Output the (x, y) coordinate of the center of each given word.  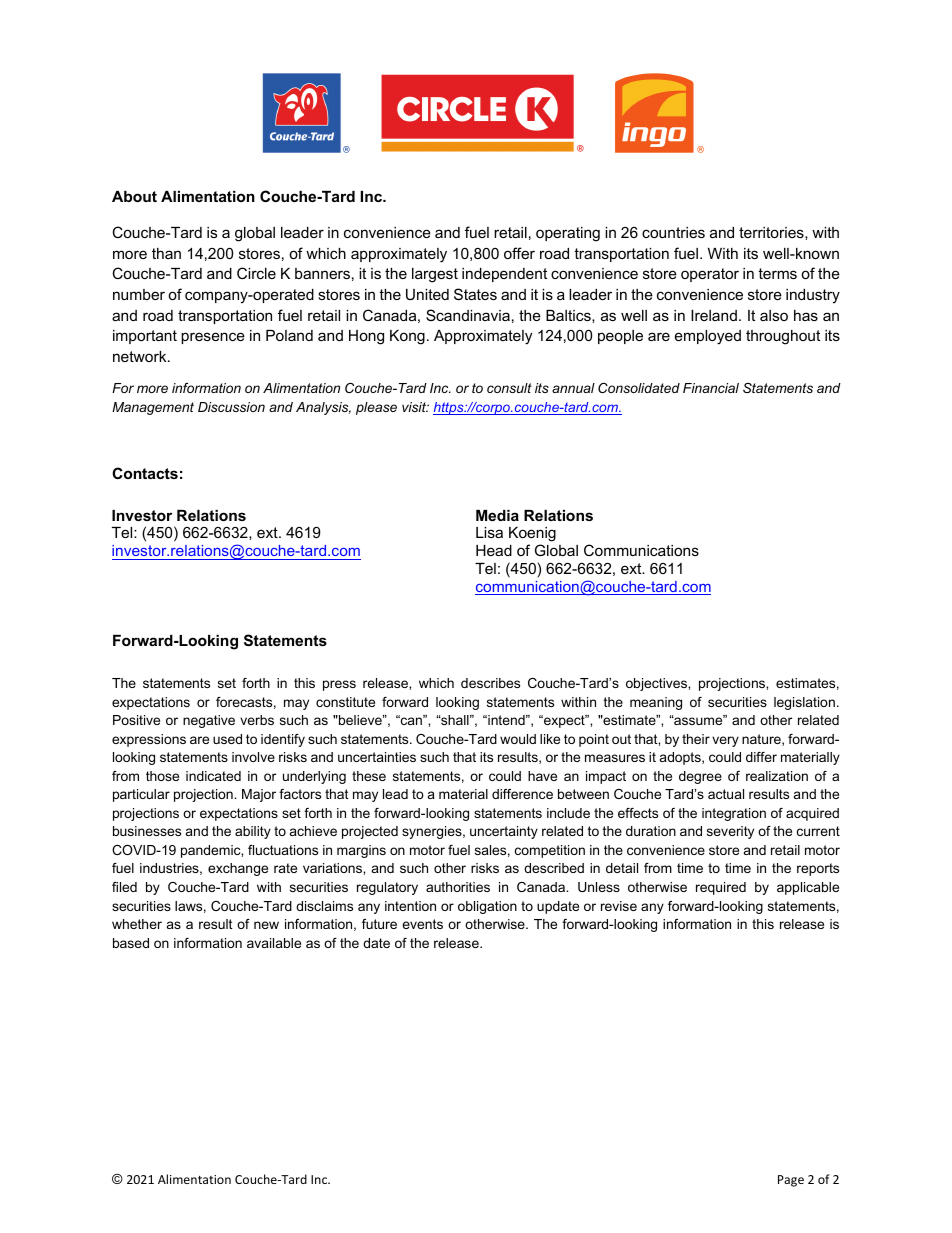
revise (619, 906)
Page (791, 1181)
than (166, 253)
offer (519, 253)
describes (490, 683)
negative (209, 721)
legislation (804, 703)
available (274, 943)
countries (673, 232)
